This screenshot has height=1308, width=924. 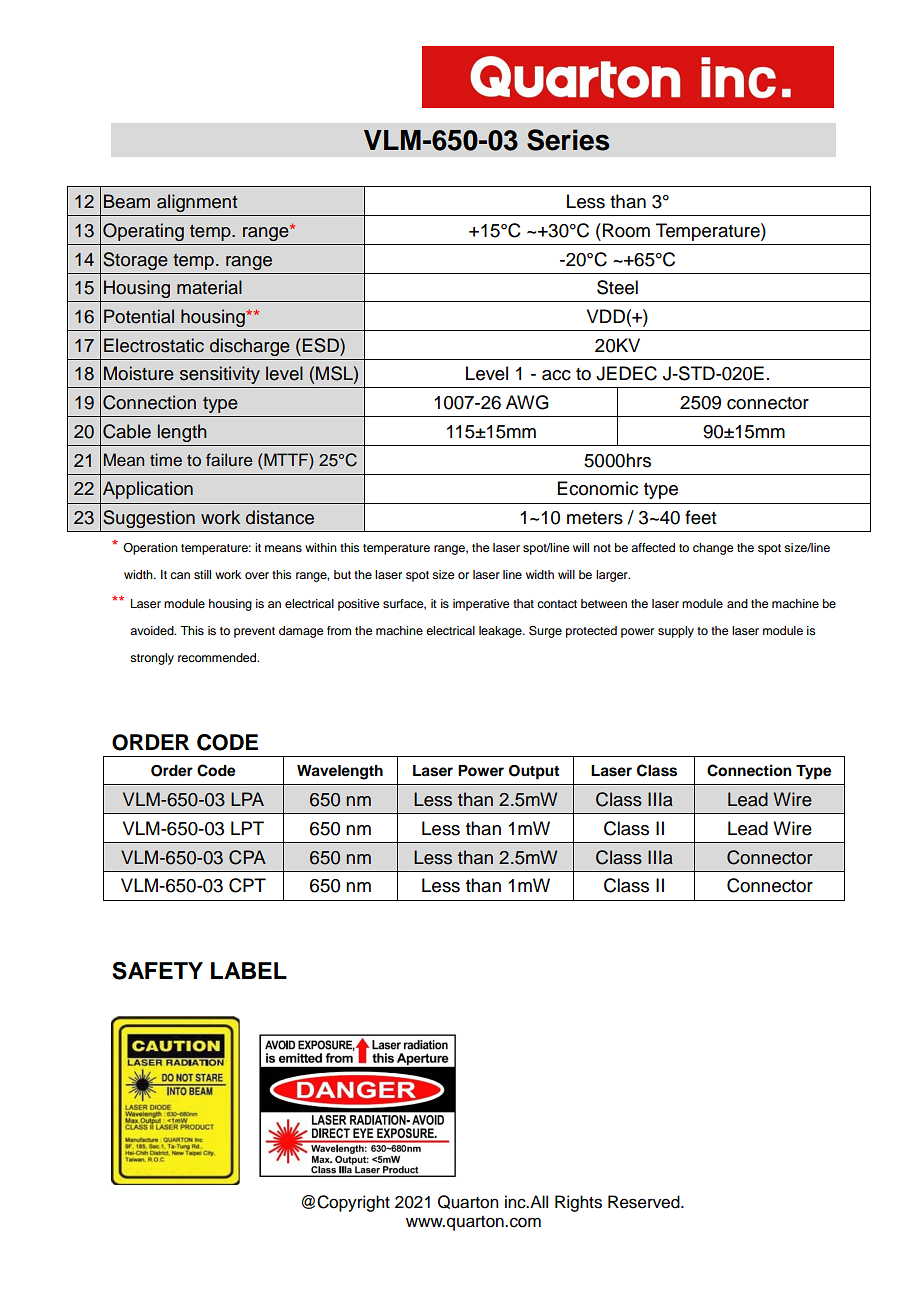 What do you see at coordinates (534, 772) in the screenshot?
I see `Output` at bounding box center [534, 772].
